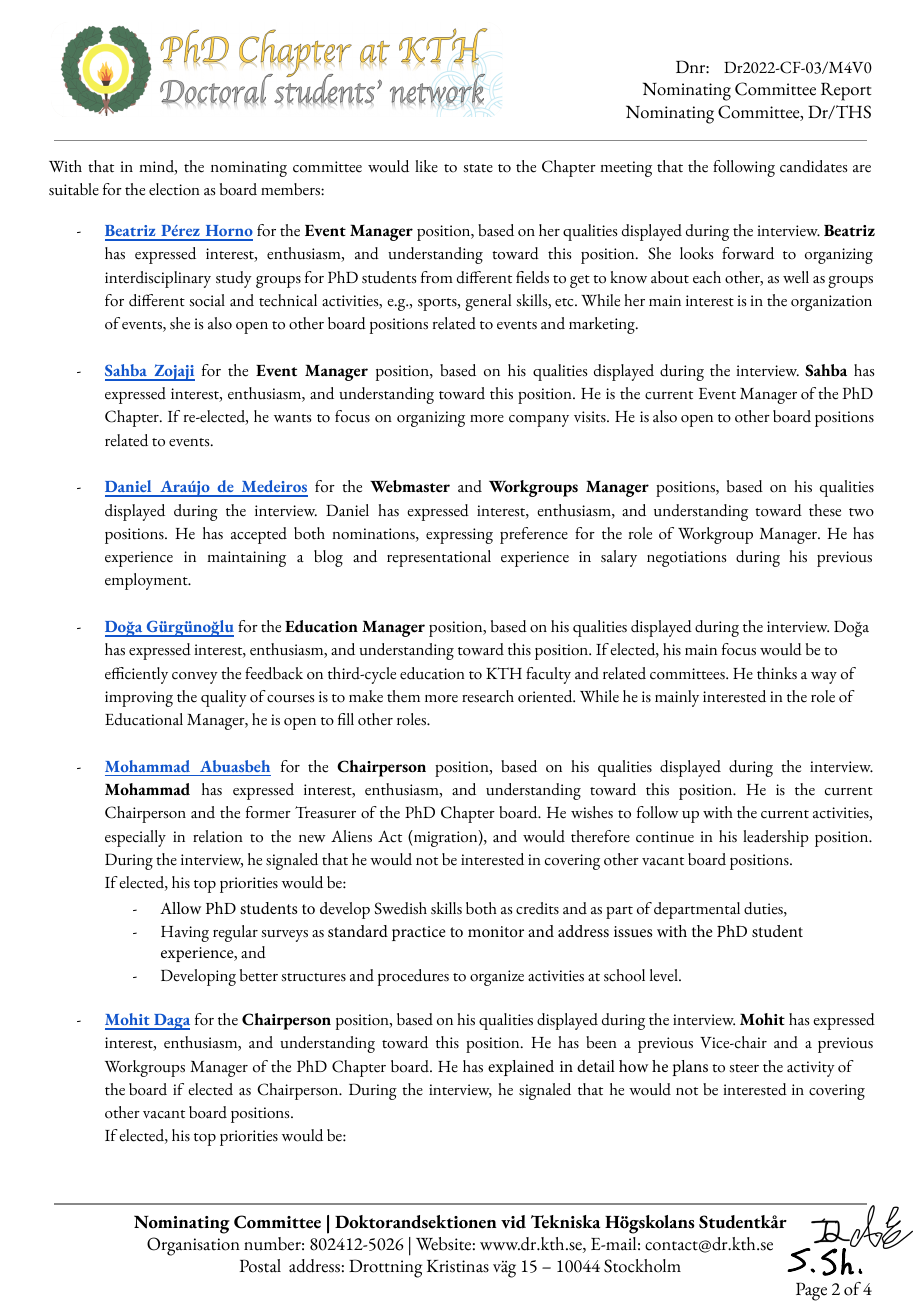 The width and height of the document is (924, 1307). Describe the element at coordinates (811, 1291) in the document. I see `Page` at that location.
